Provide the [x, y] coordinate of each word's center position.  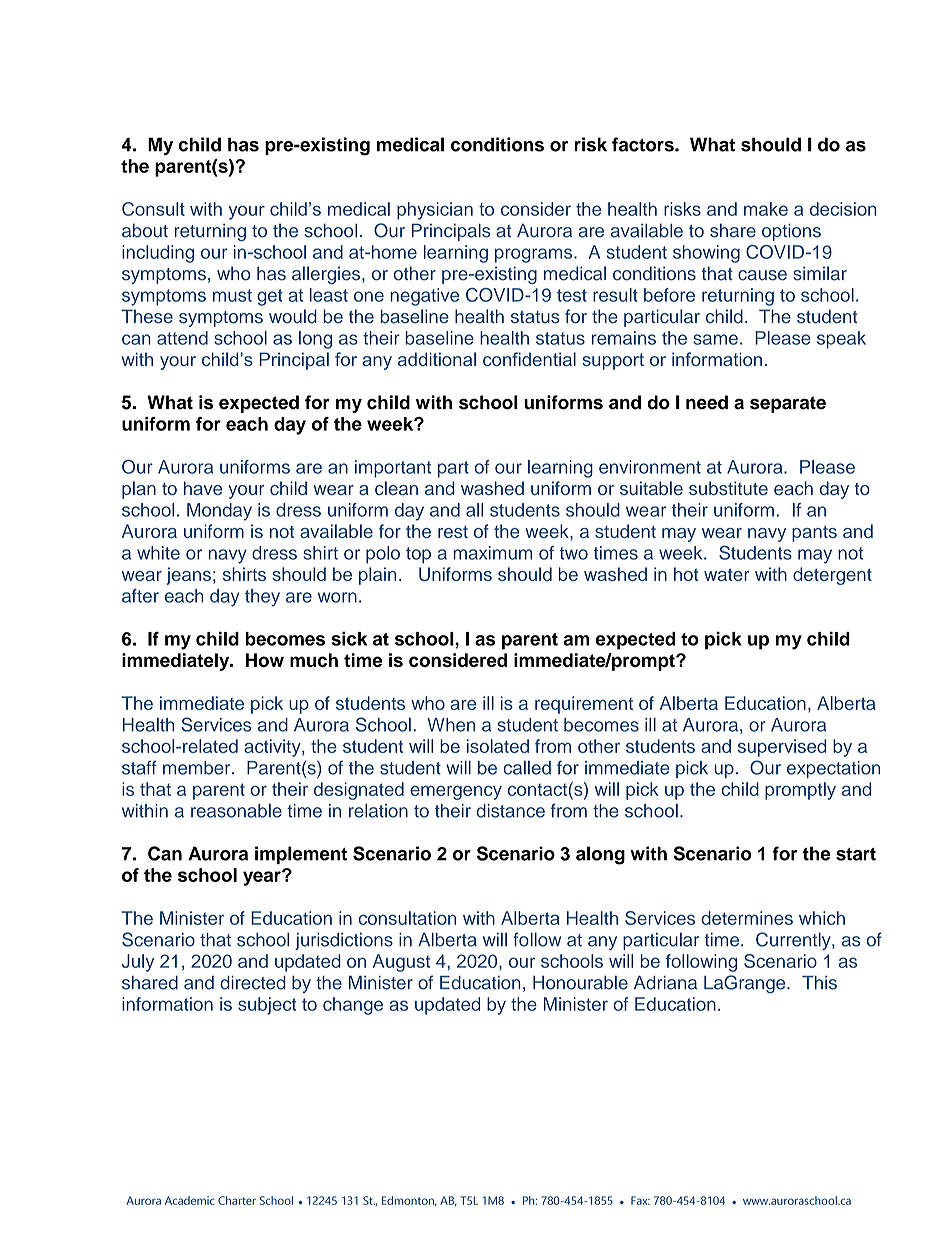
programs [535, 255]
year [263, 878]
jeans [189, 576]
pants [814, 534]
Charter [237, 1200]
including [158, 254]
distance [510, 811]
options [791, 232]
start [856, 854]
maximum [492, 553]
